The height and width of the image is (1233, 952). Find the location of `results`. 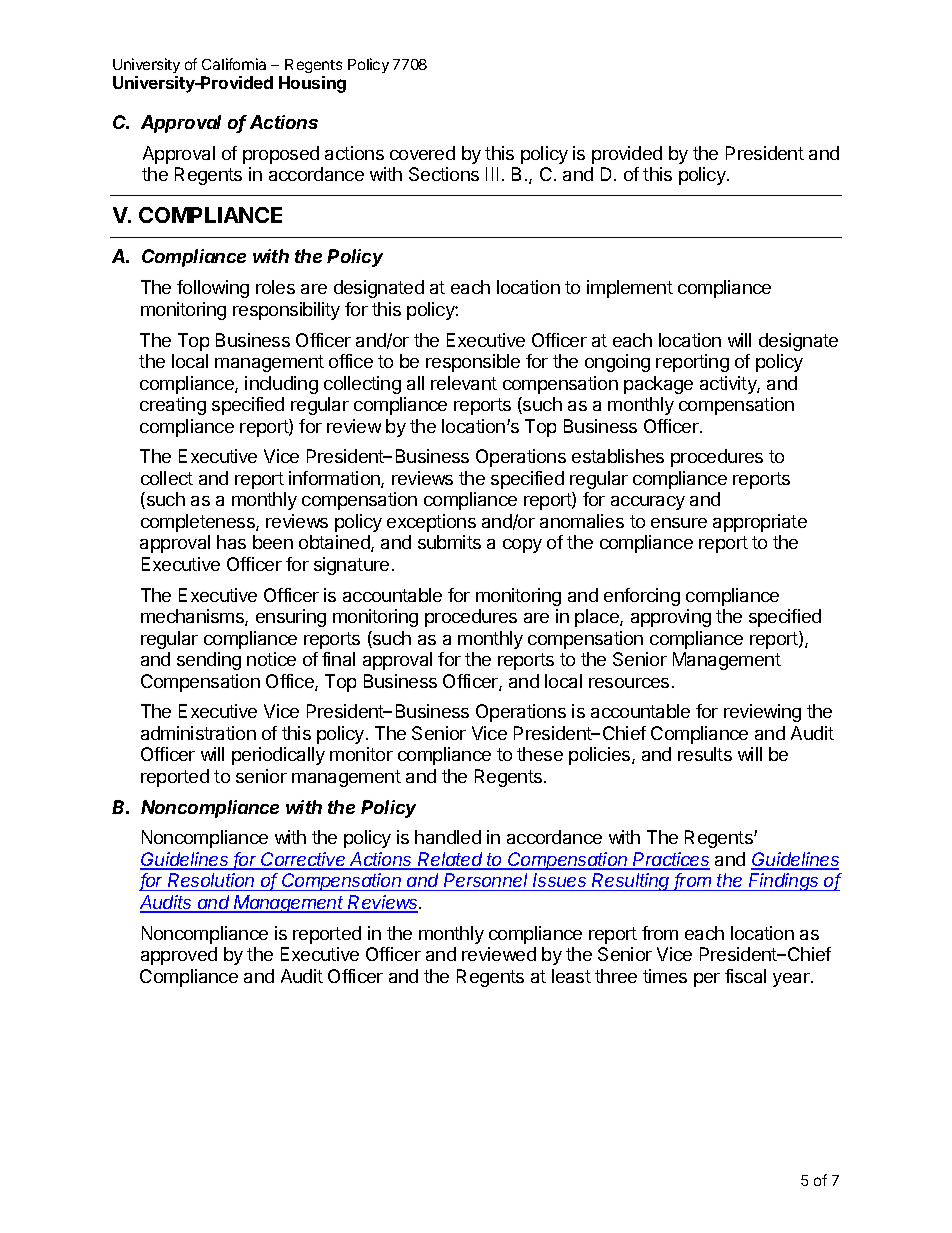

results is located at coordinates (705, 754).
